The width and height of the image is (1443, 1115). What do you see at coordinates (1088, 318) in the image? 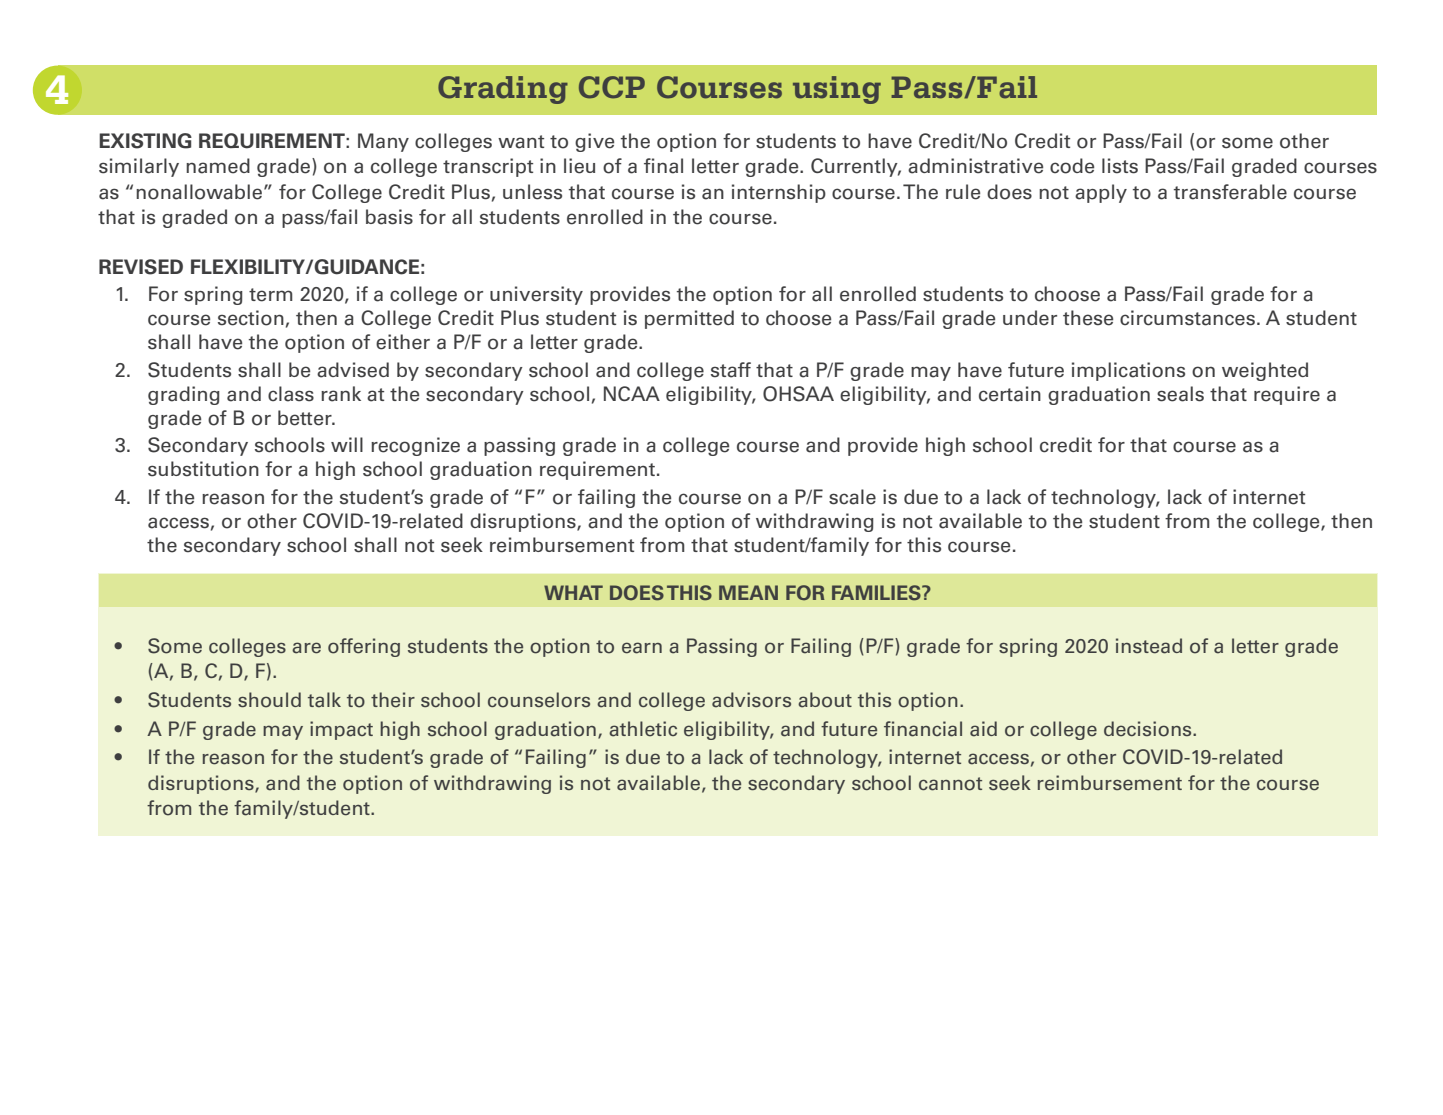
I see `these` at bounding box center [1088, 318].
